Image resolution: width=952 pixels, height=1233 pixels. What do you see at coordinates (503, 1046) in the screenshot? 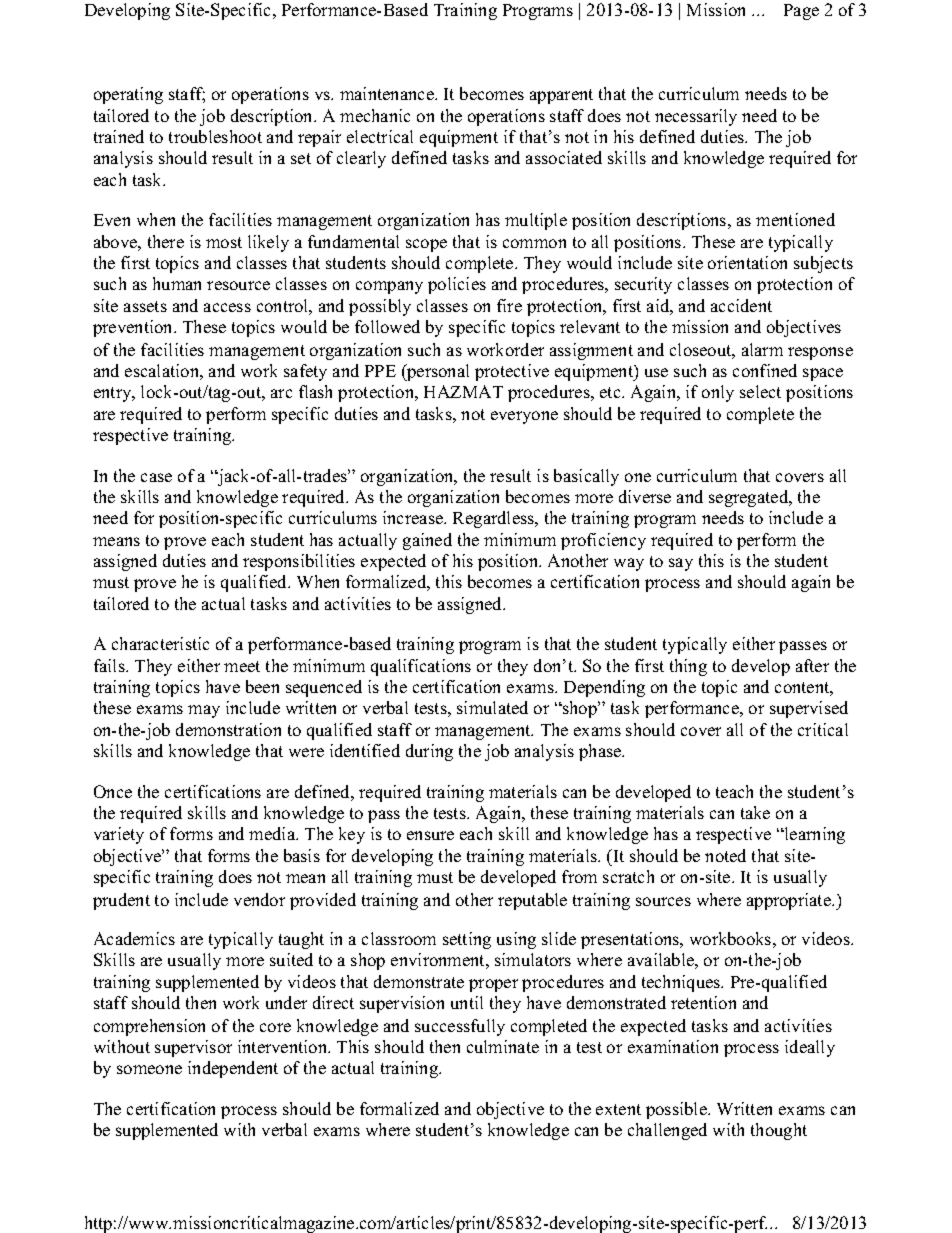
I see `culminate` at bounding box center [503, 1046].
